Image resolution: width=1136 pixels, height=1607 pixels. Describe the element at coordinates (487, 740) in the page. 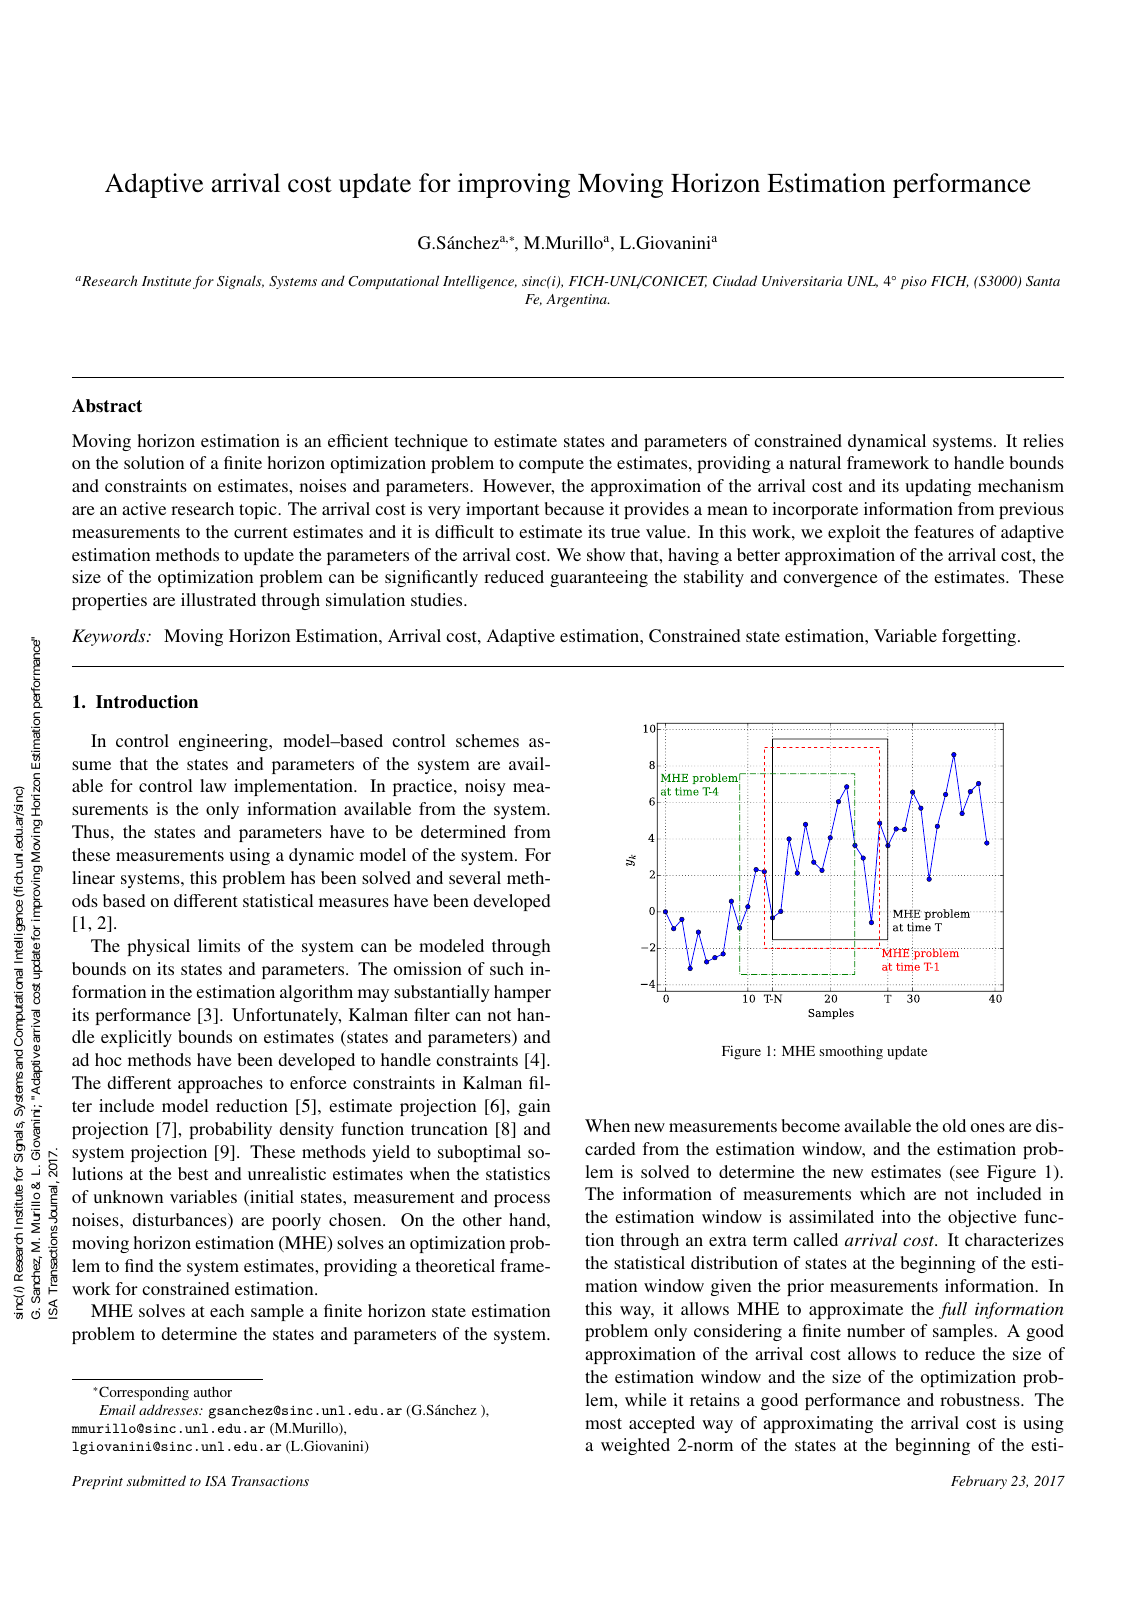

I see `schemes` at that location.
